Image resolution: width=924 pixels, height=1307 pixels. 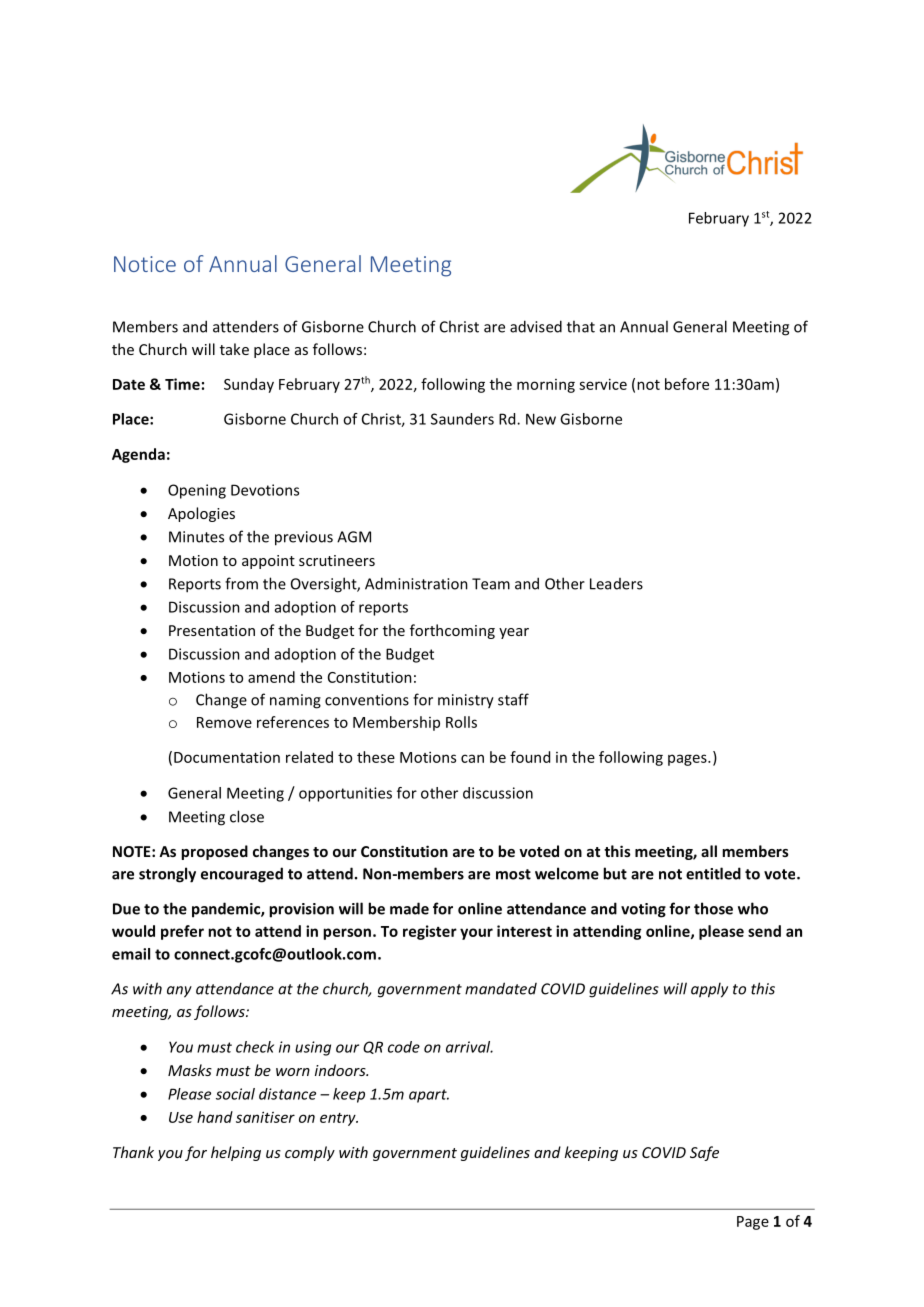 I want to click on Notice, so click(x=145, y=264).
